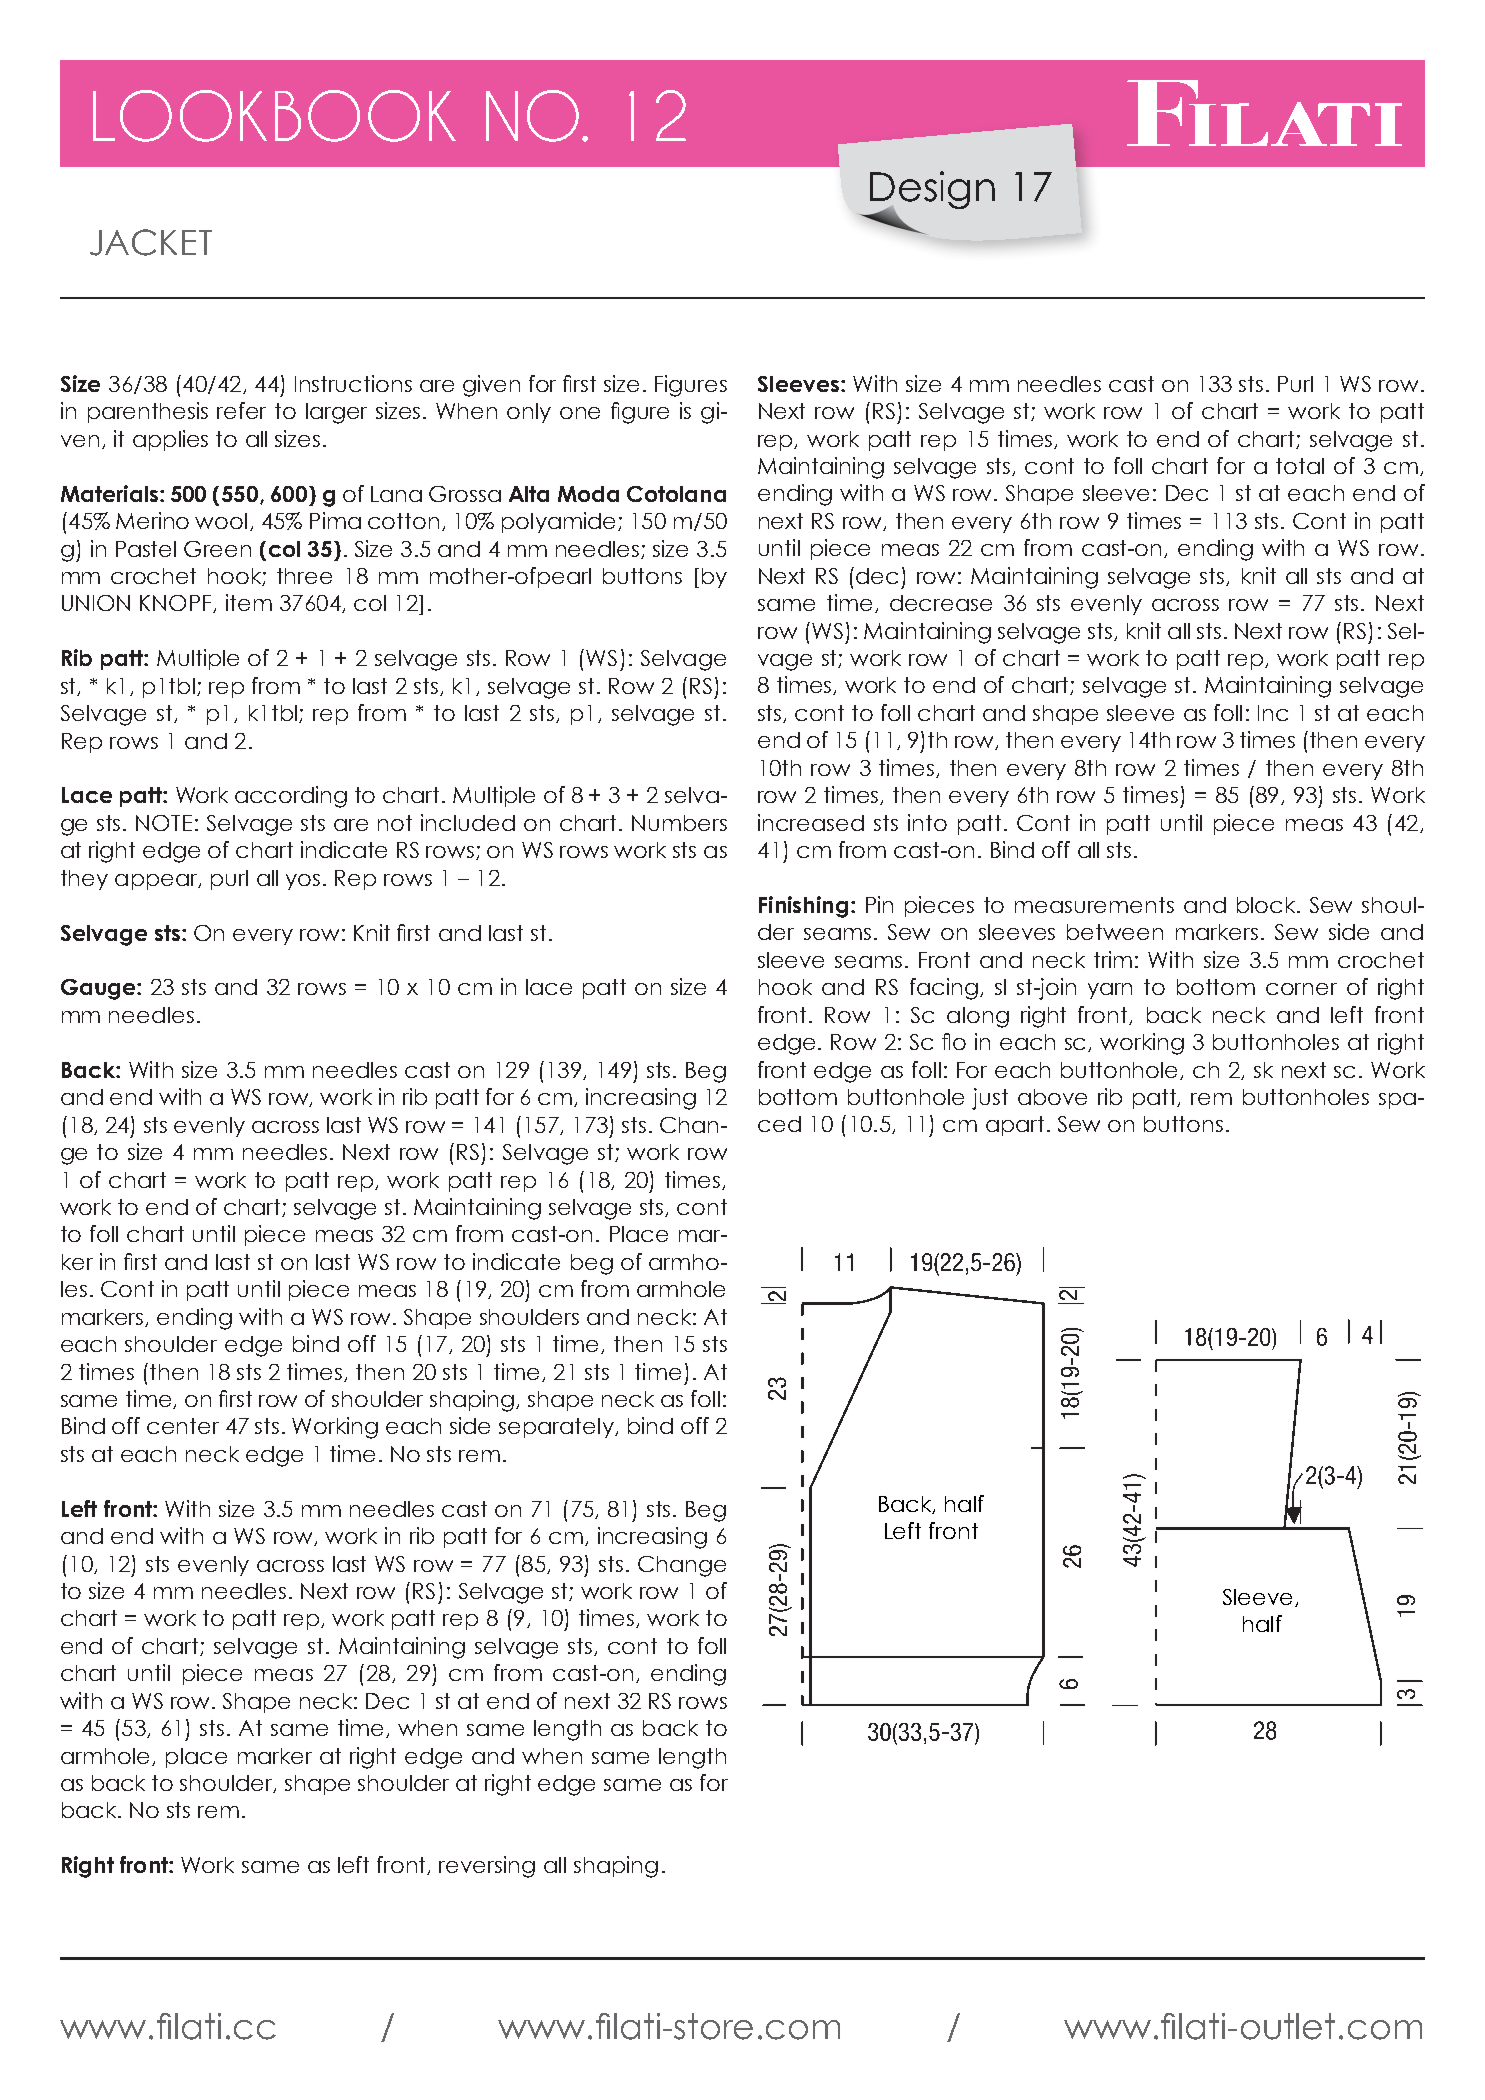  Describe the element at coordinates (151, 242) in the screenshot. I see `JACKET` at that location.
